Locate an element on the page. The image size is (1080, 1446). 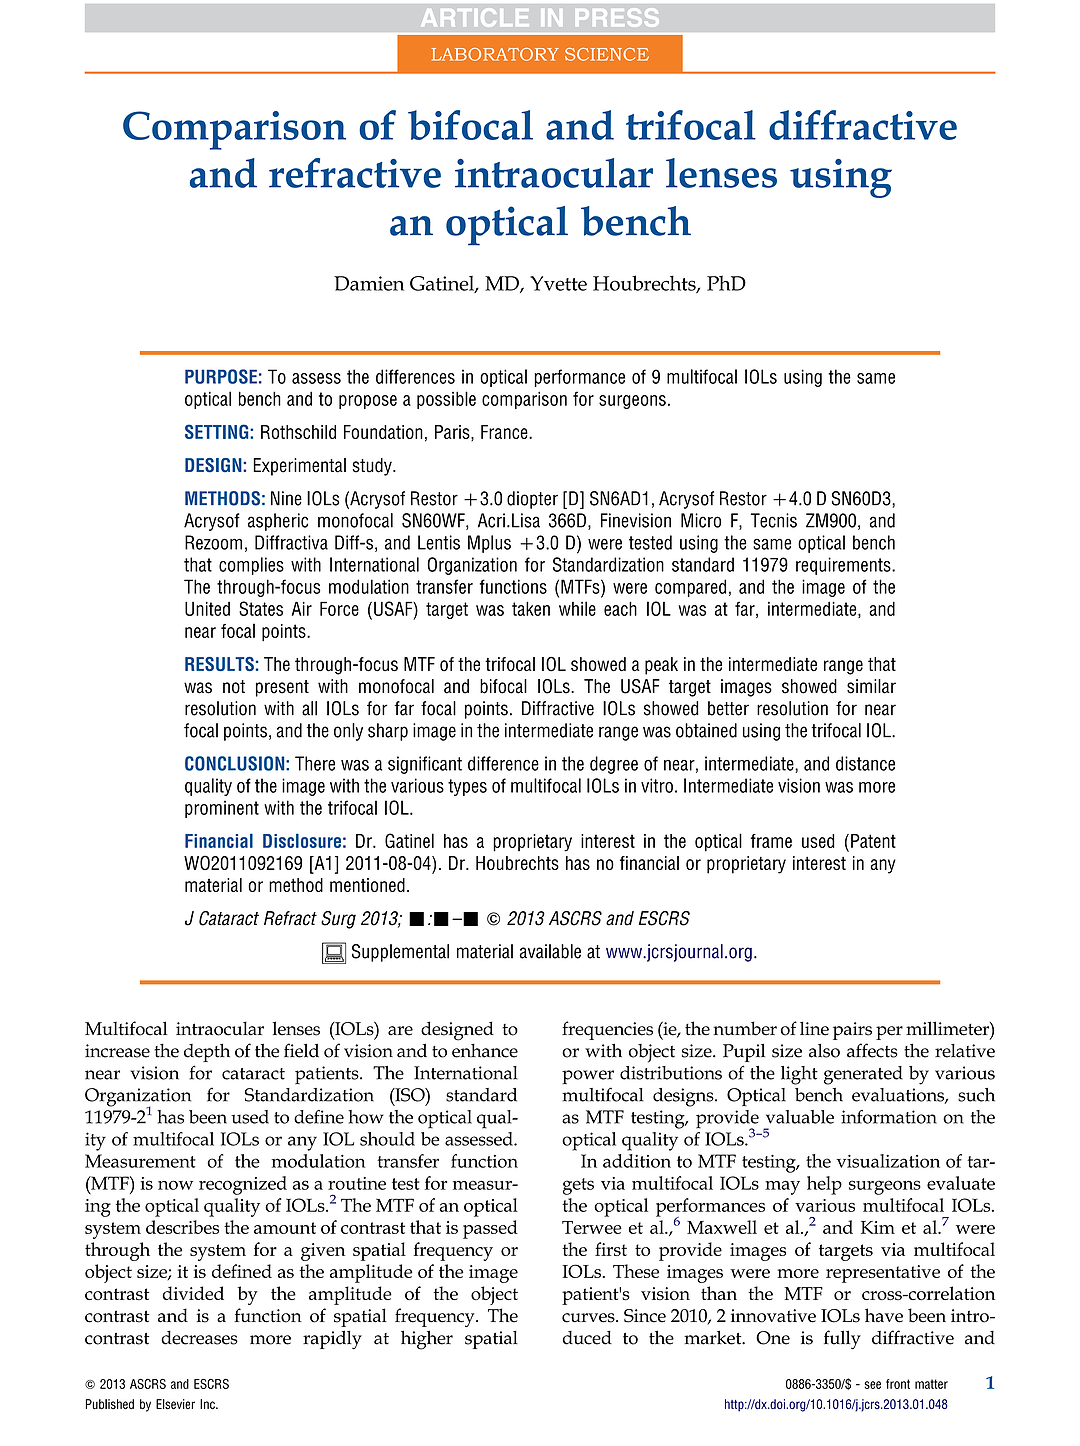
pairs is located at coordinates (852, 1031).
